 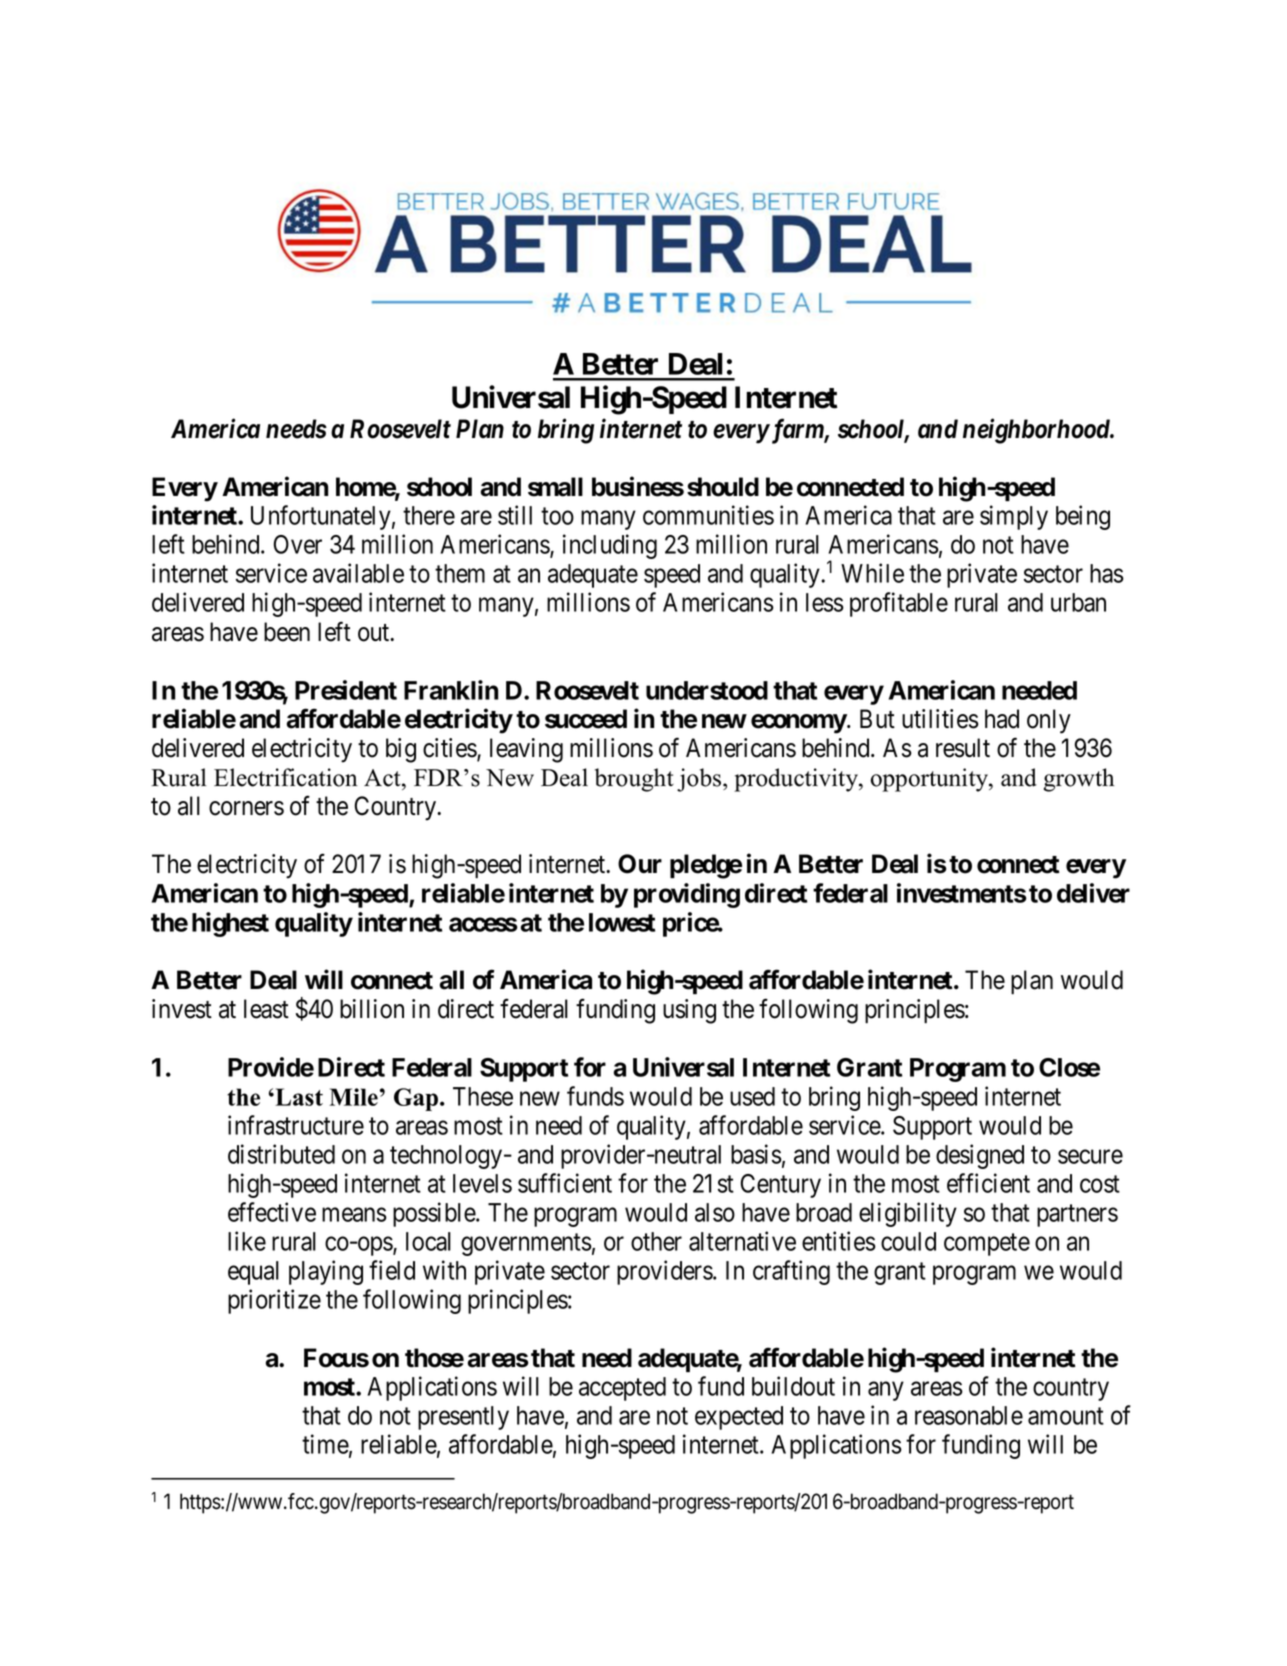 What do you see at coordinates (401, 750) in the image?
I see `big` at bounding box center [401, 750].
